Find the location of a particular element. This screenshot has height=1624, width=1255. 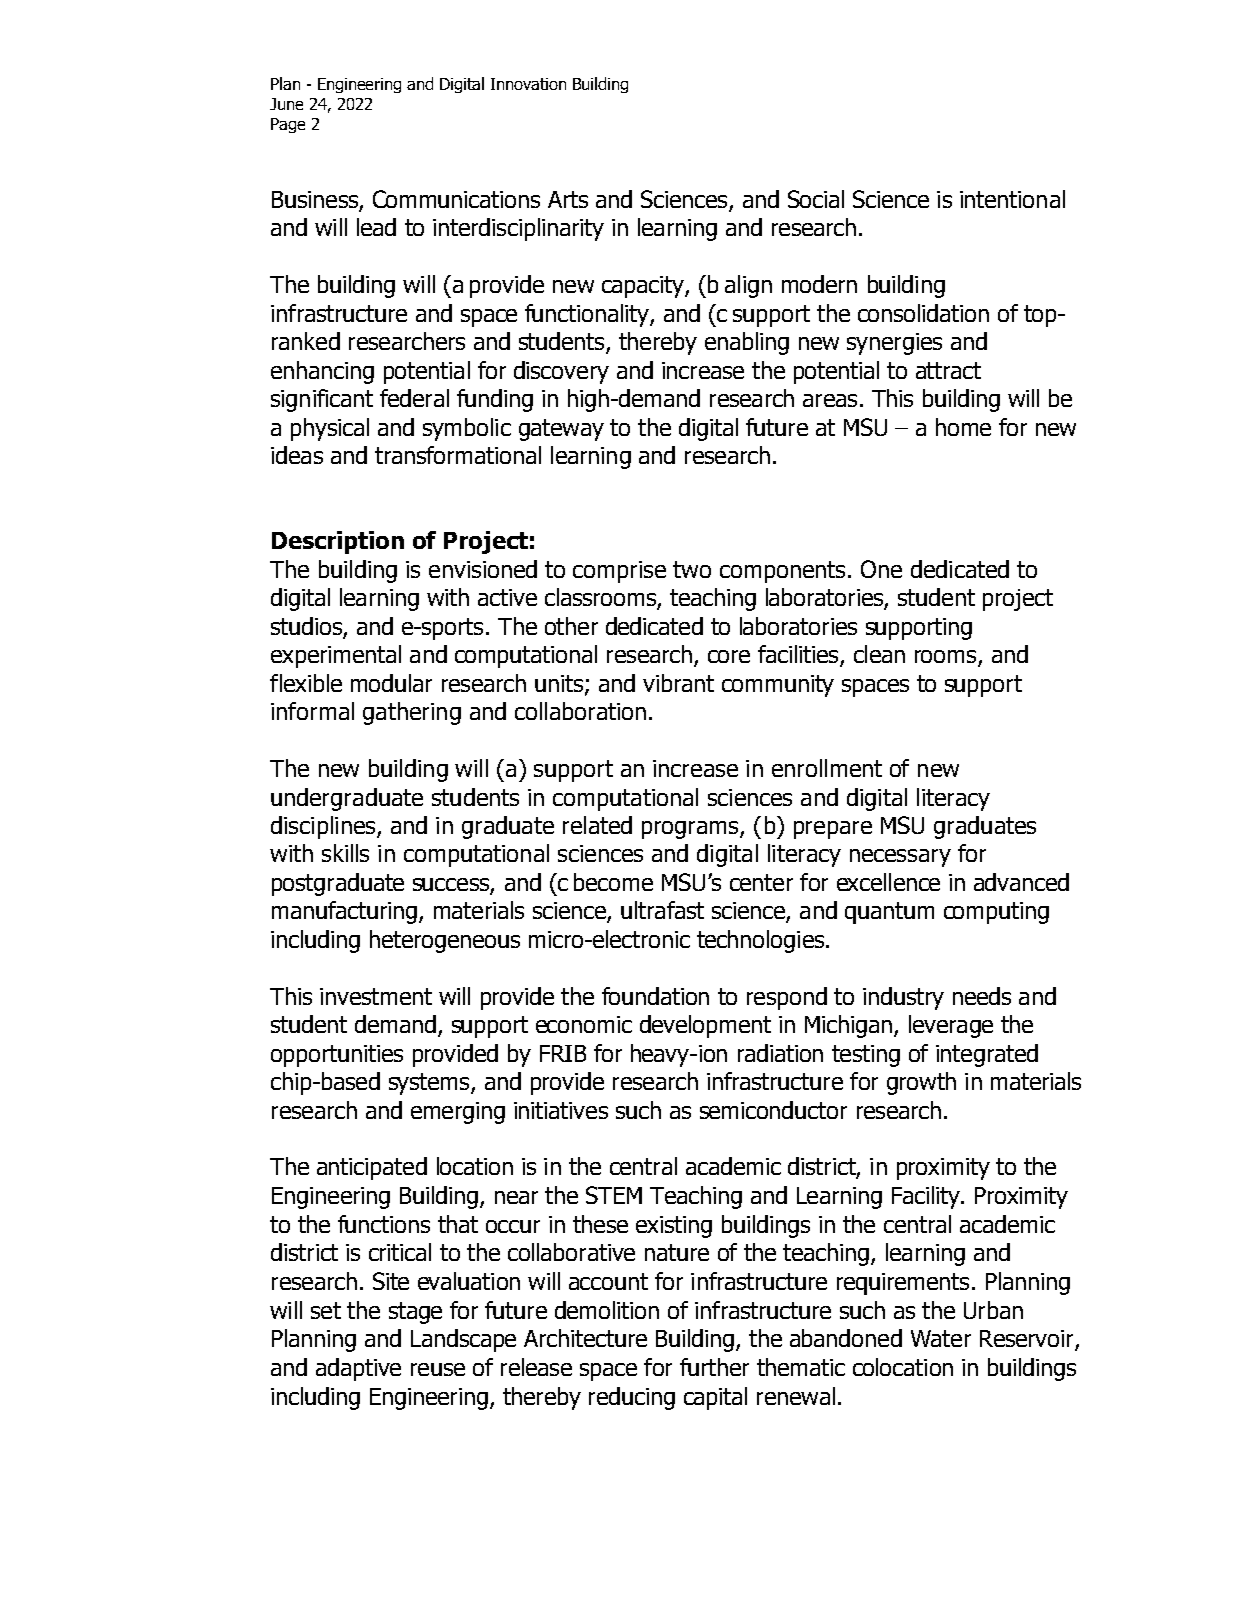

intentional is located at coordinates (1012, 199).
